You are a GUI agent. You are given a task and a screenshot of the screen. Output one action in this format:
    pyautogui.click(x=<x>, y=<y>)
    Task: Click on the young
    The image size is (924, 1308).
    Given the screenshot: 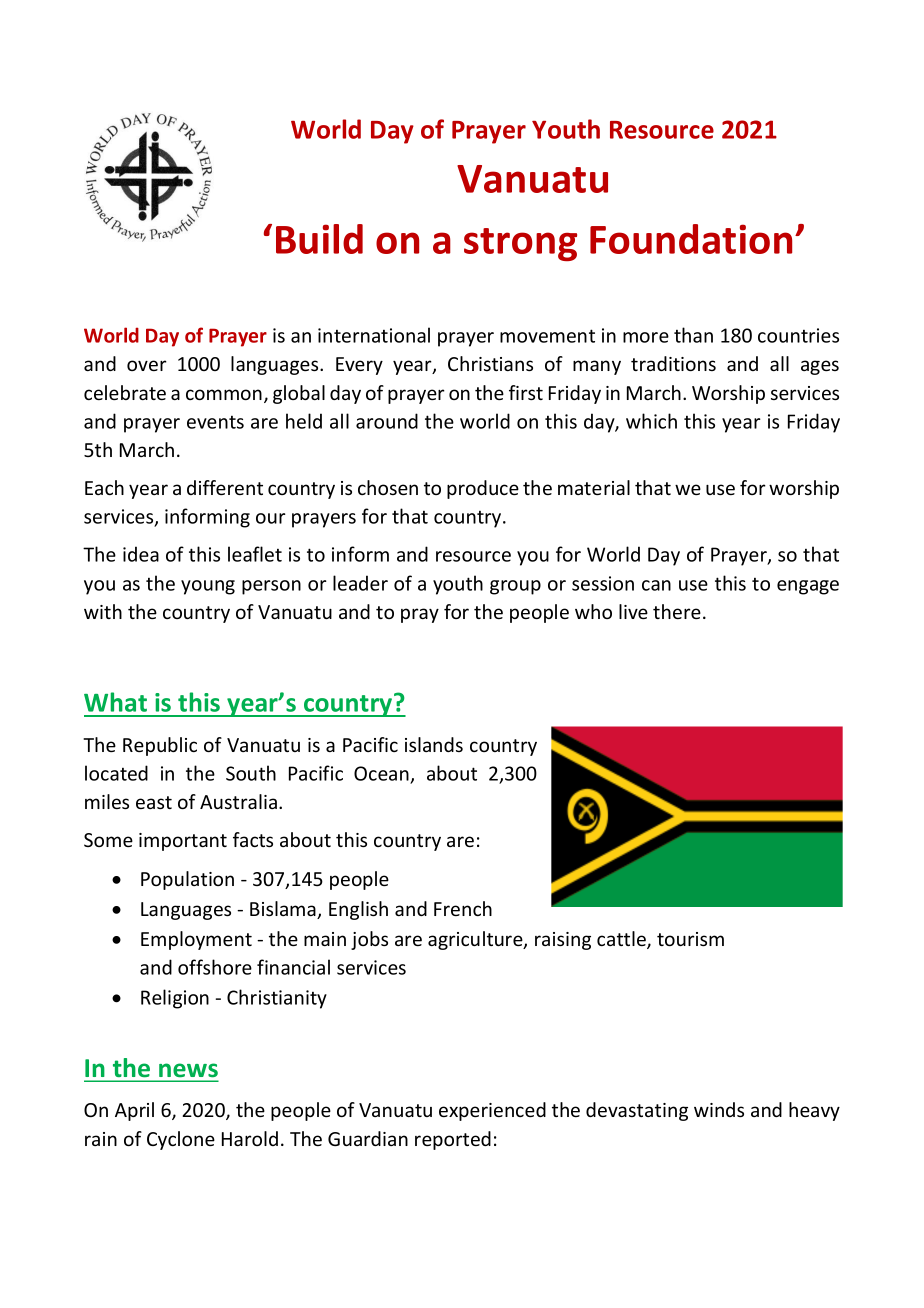 What is the action you would take?
    pyautogui.click(x=208, y=587)
